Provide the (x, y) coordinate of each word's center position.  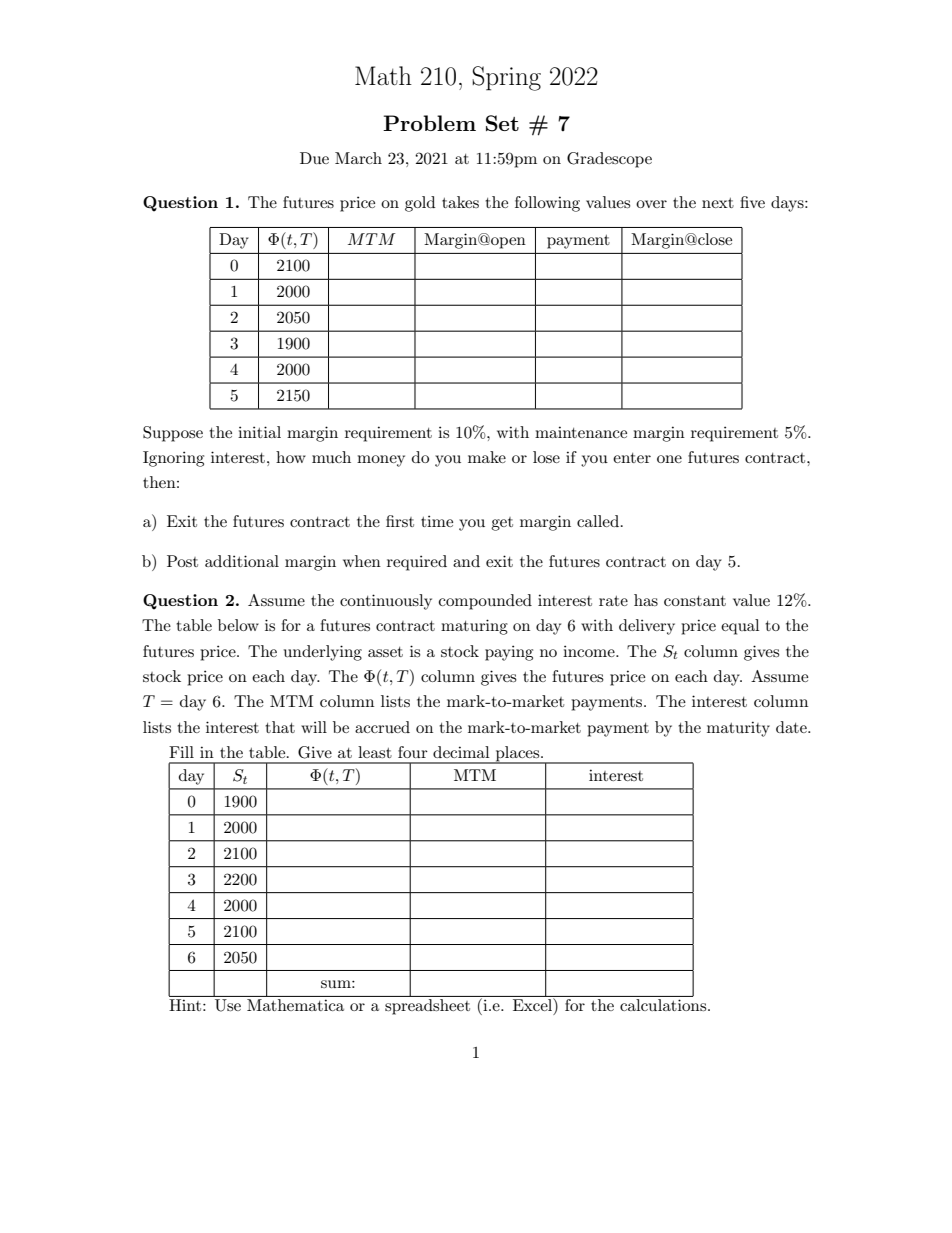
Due (314, 158)
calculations (664, 1005)
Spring (506, 78)
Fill (181, 752)
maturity (738, 729)
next (718, 203)
